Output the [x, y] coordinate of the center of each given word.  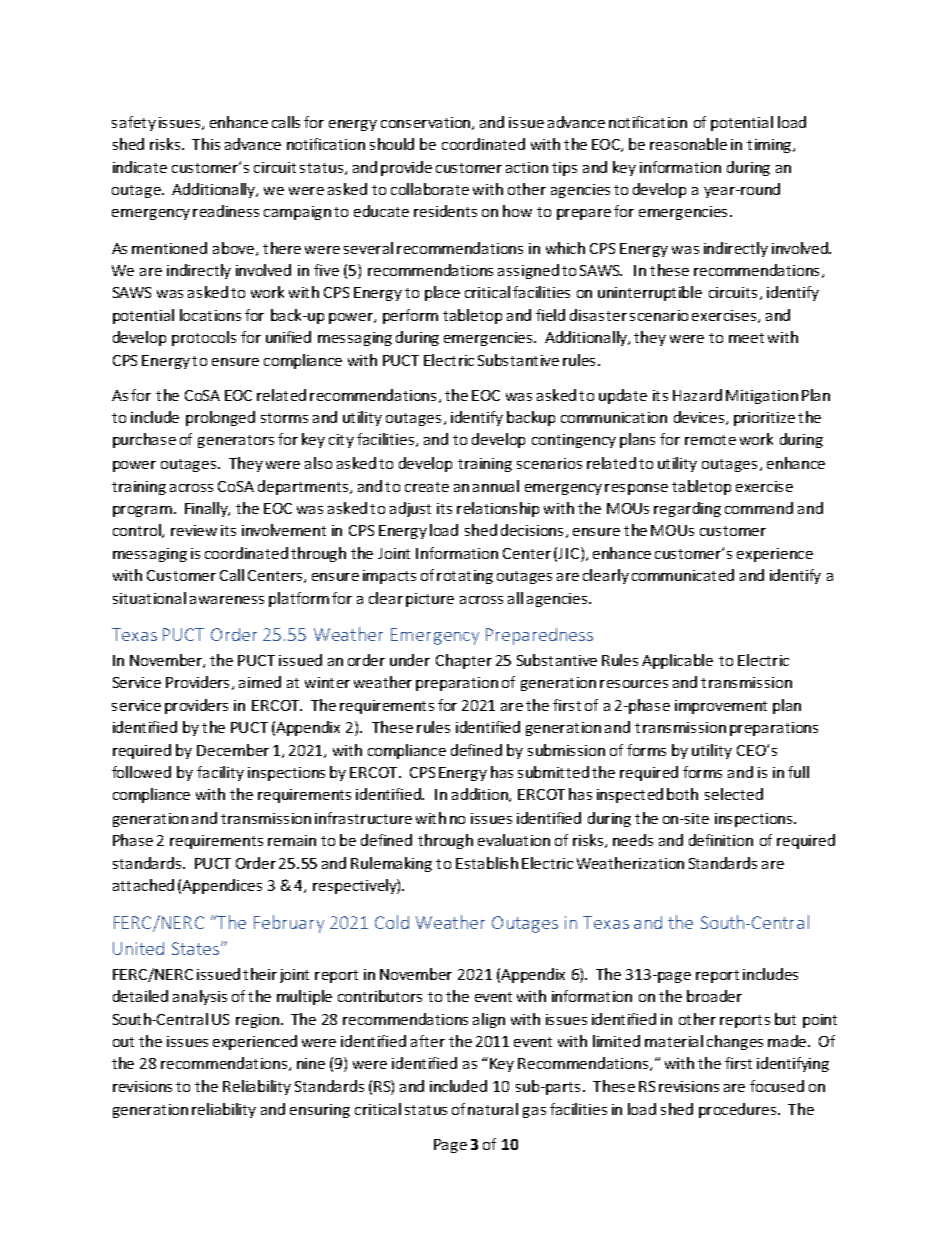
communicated [683, 575]
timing [770, 146]
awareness [227, 600]
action [527, 167]
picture [430, 600]
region [259, 1021]
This [206, 144]
